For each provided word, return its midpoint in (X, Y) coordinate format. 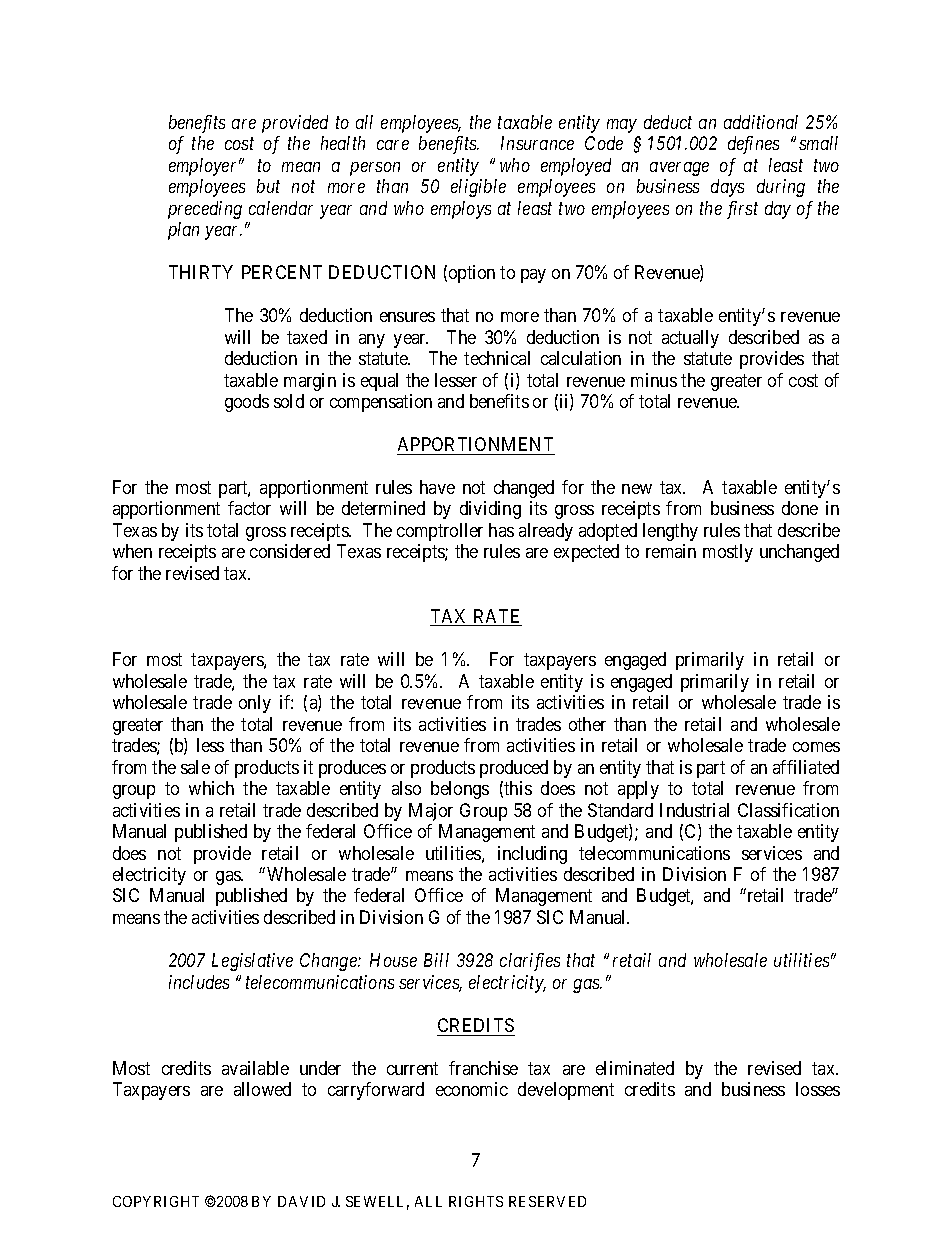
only (255, 704)
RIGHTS (476, 1201)
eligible (478, 188)
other (587, 724)
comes (816, 747)
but (268, 186)
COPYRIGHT (156, 1201)
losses (818, 1089)
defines (753, 145)
